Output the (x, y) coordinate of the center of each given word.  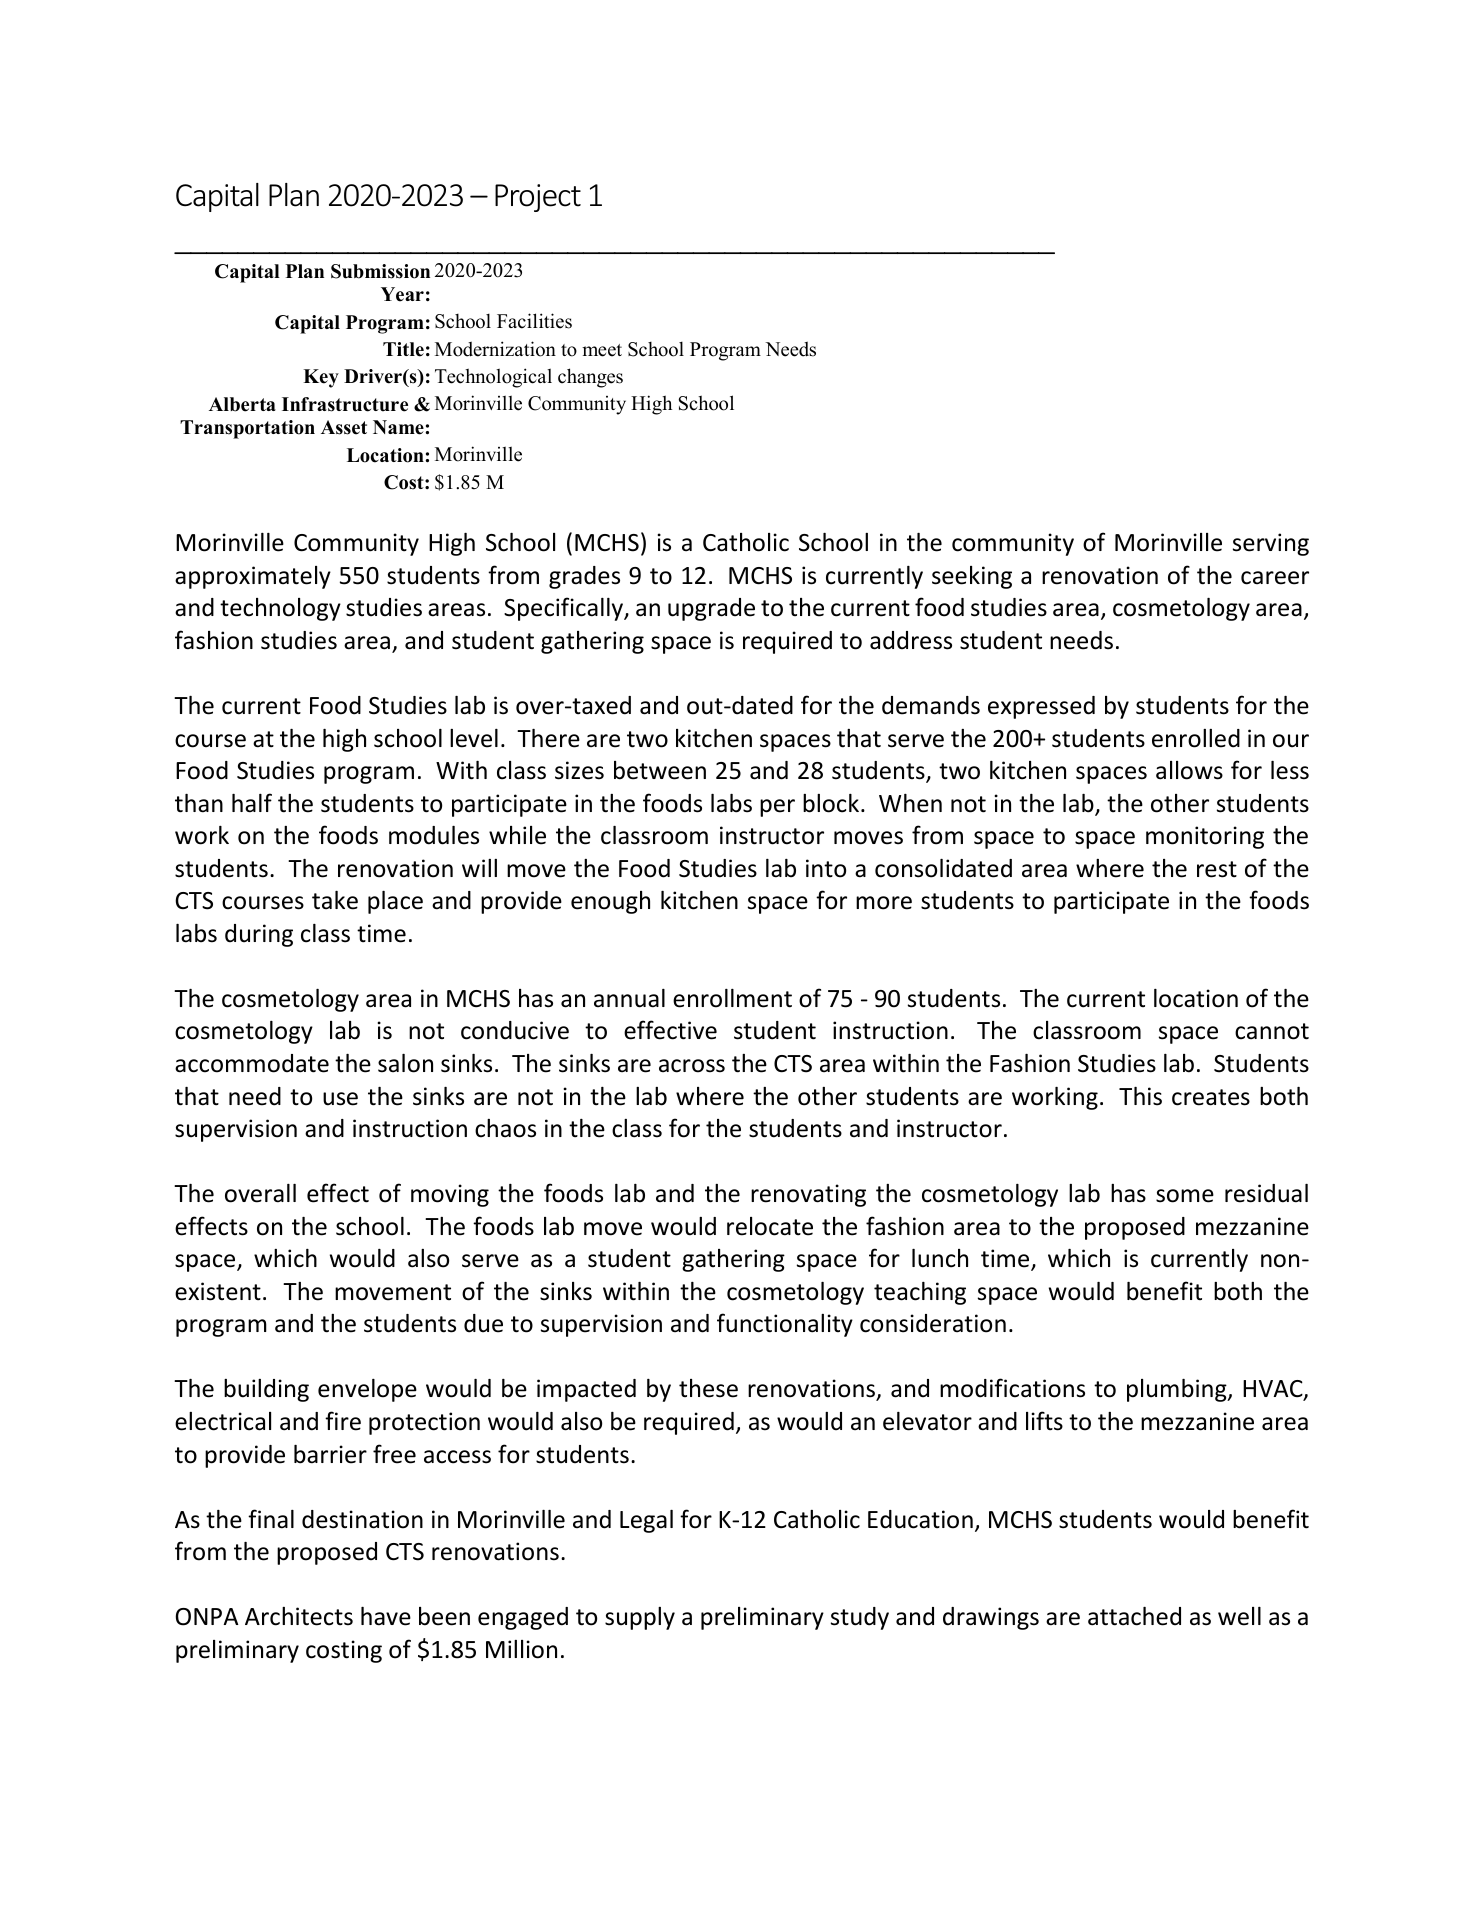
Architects (299, 1616)
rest (1217, 869)
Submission (380, 271)
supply (640, 1618)
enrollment (732, 998)
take (335, 900)
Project (538, 198)
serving (1271, 544)
